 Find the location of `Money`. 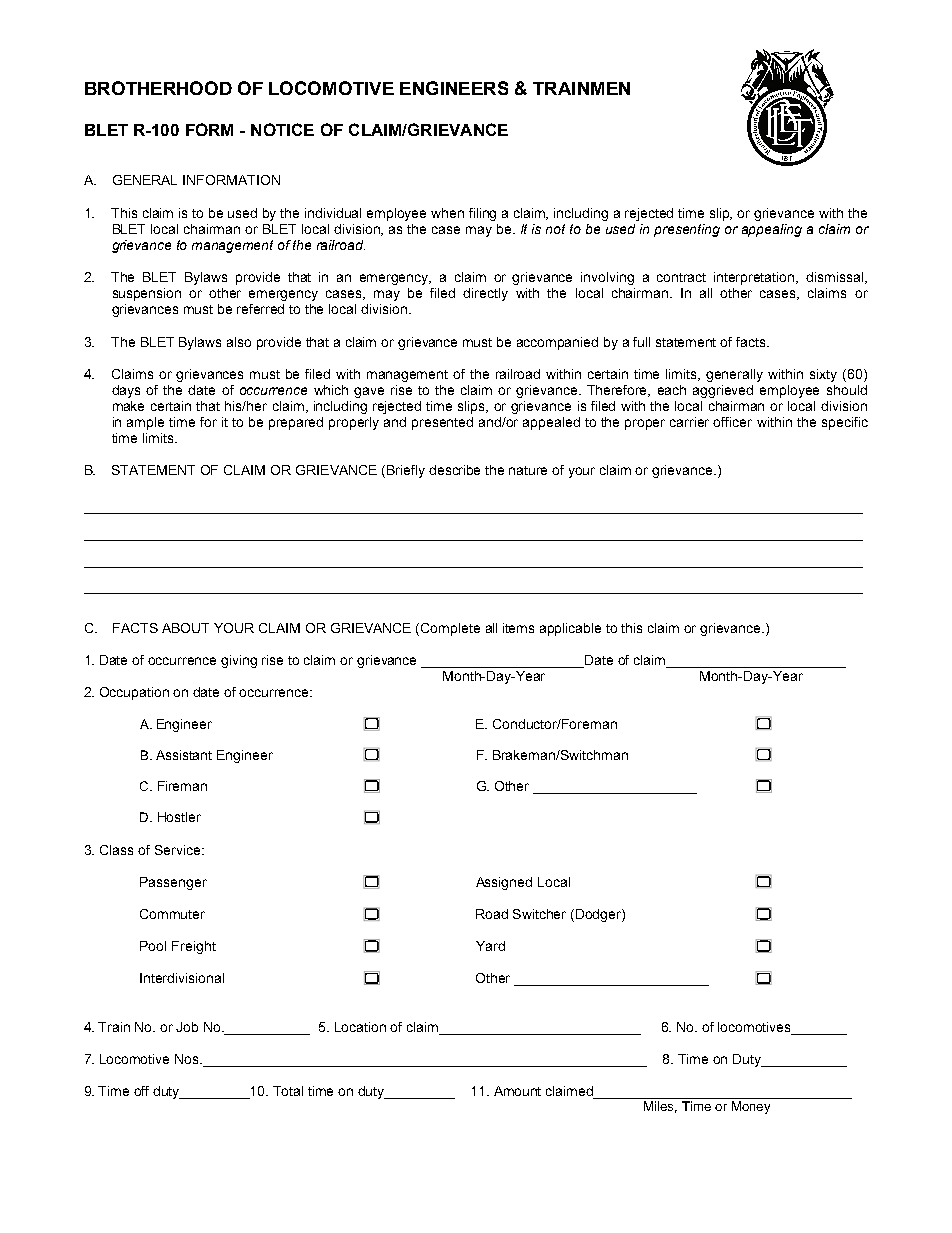

Money is located at coordinates (751, 1107).
